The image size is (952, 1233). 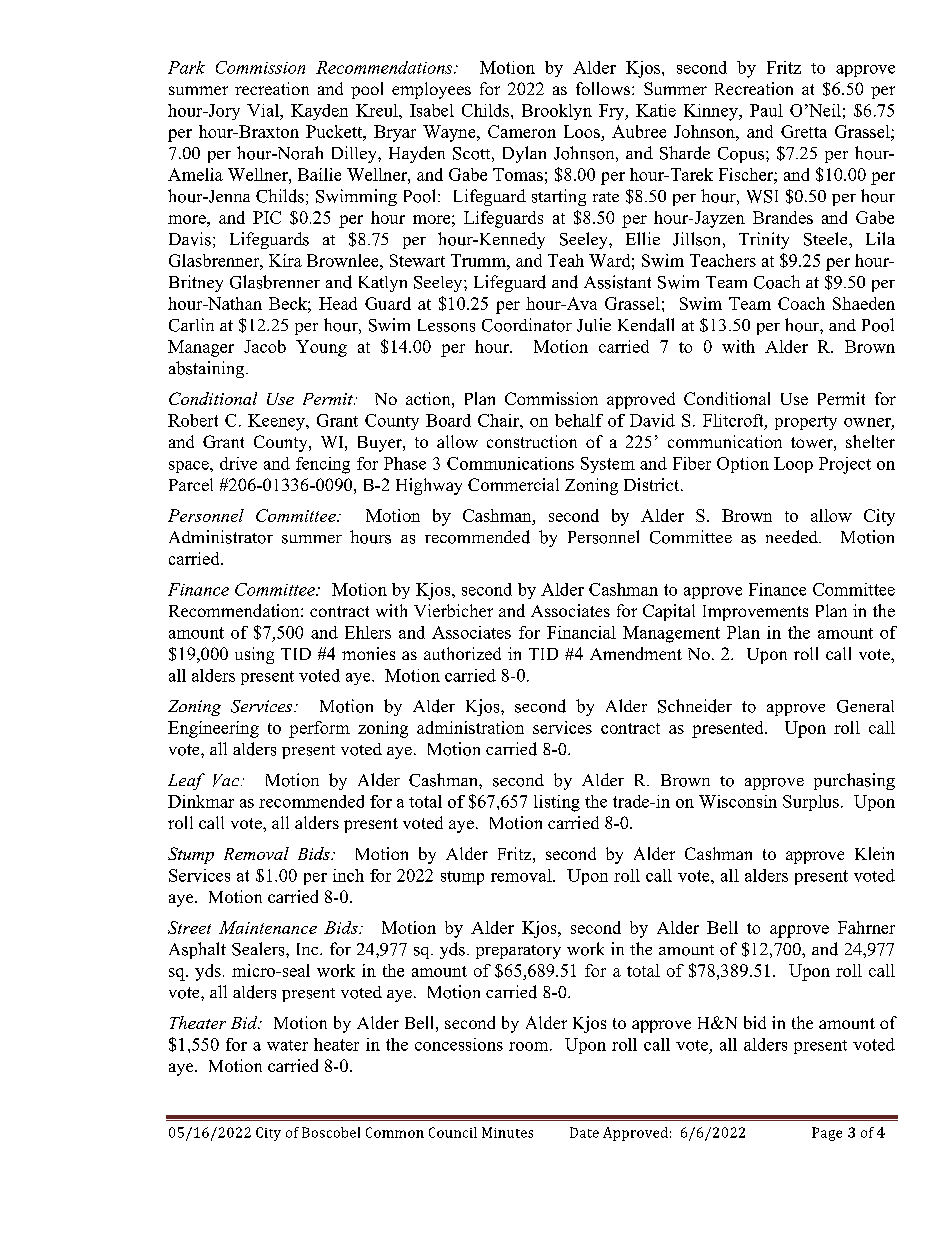 I want to click on property, so click(x=806, y=423).
